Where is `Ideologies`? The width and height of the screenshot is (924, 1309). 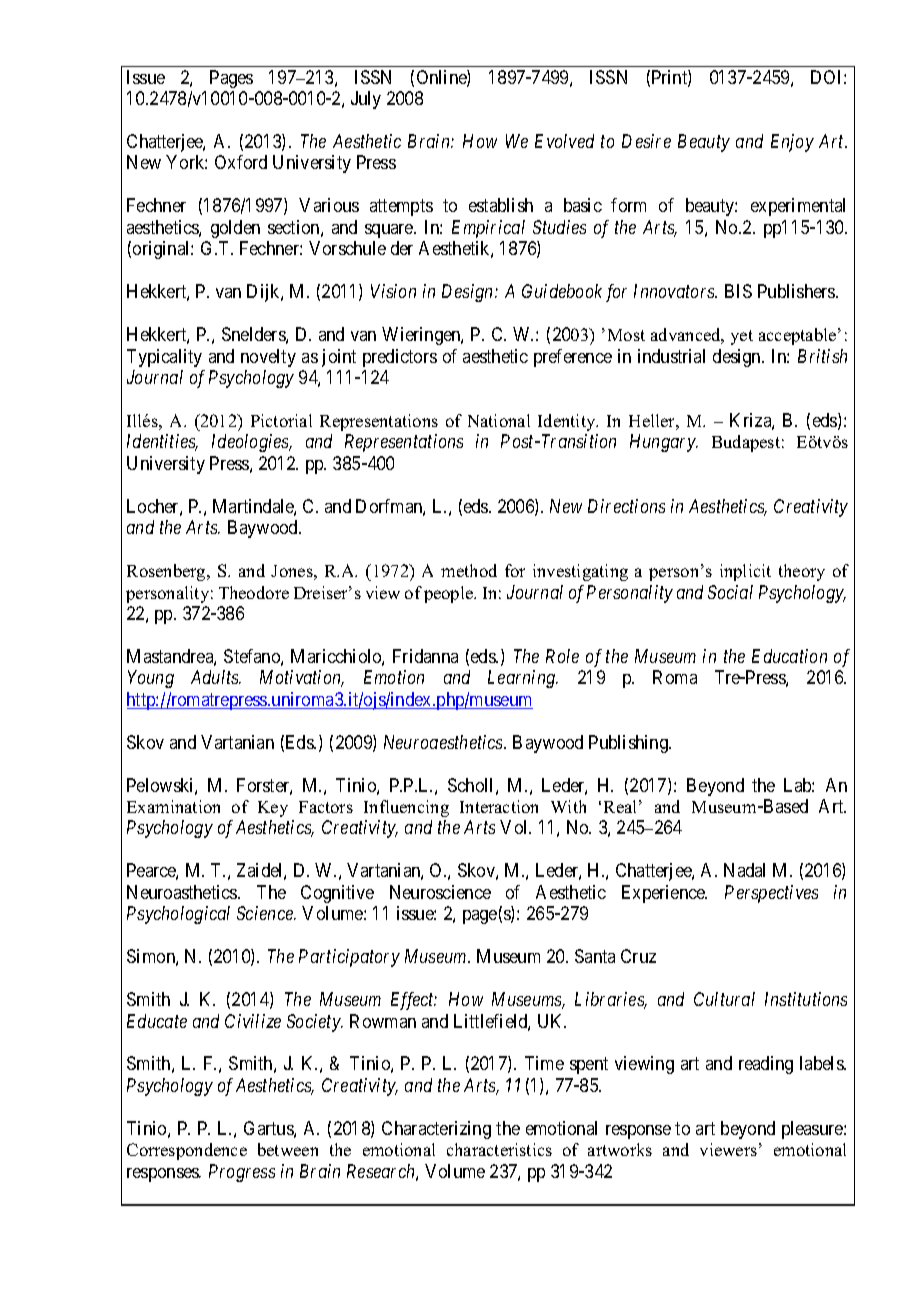
Ideologies is located at coordinates (251, 443).
